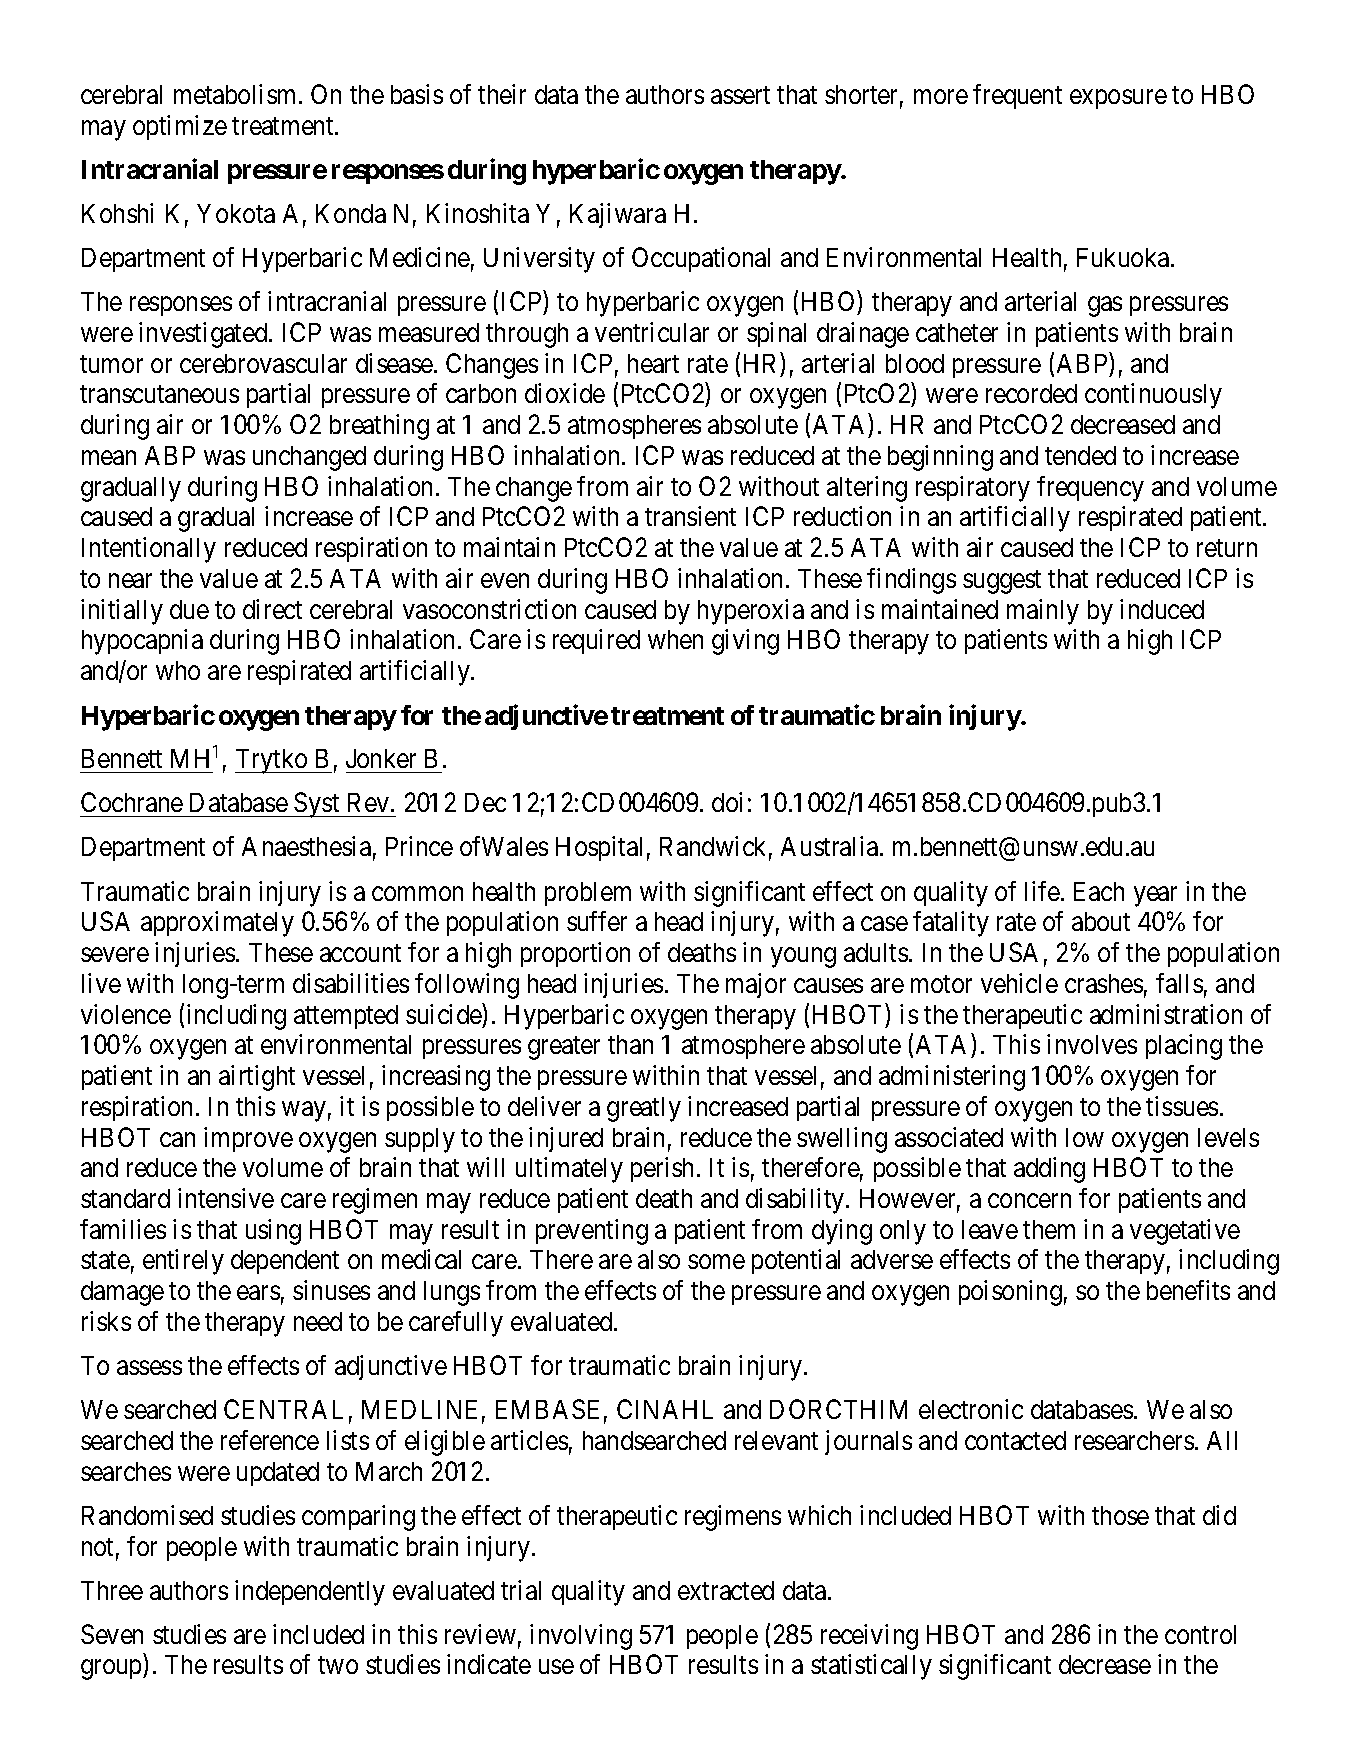 The image size is (1363, 1764). Describe the element at coordinates (727, 802) in the screenshot. I see `doi` at that location.
